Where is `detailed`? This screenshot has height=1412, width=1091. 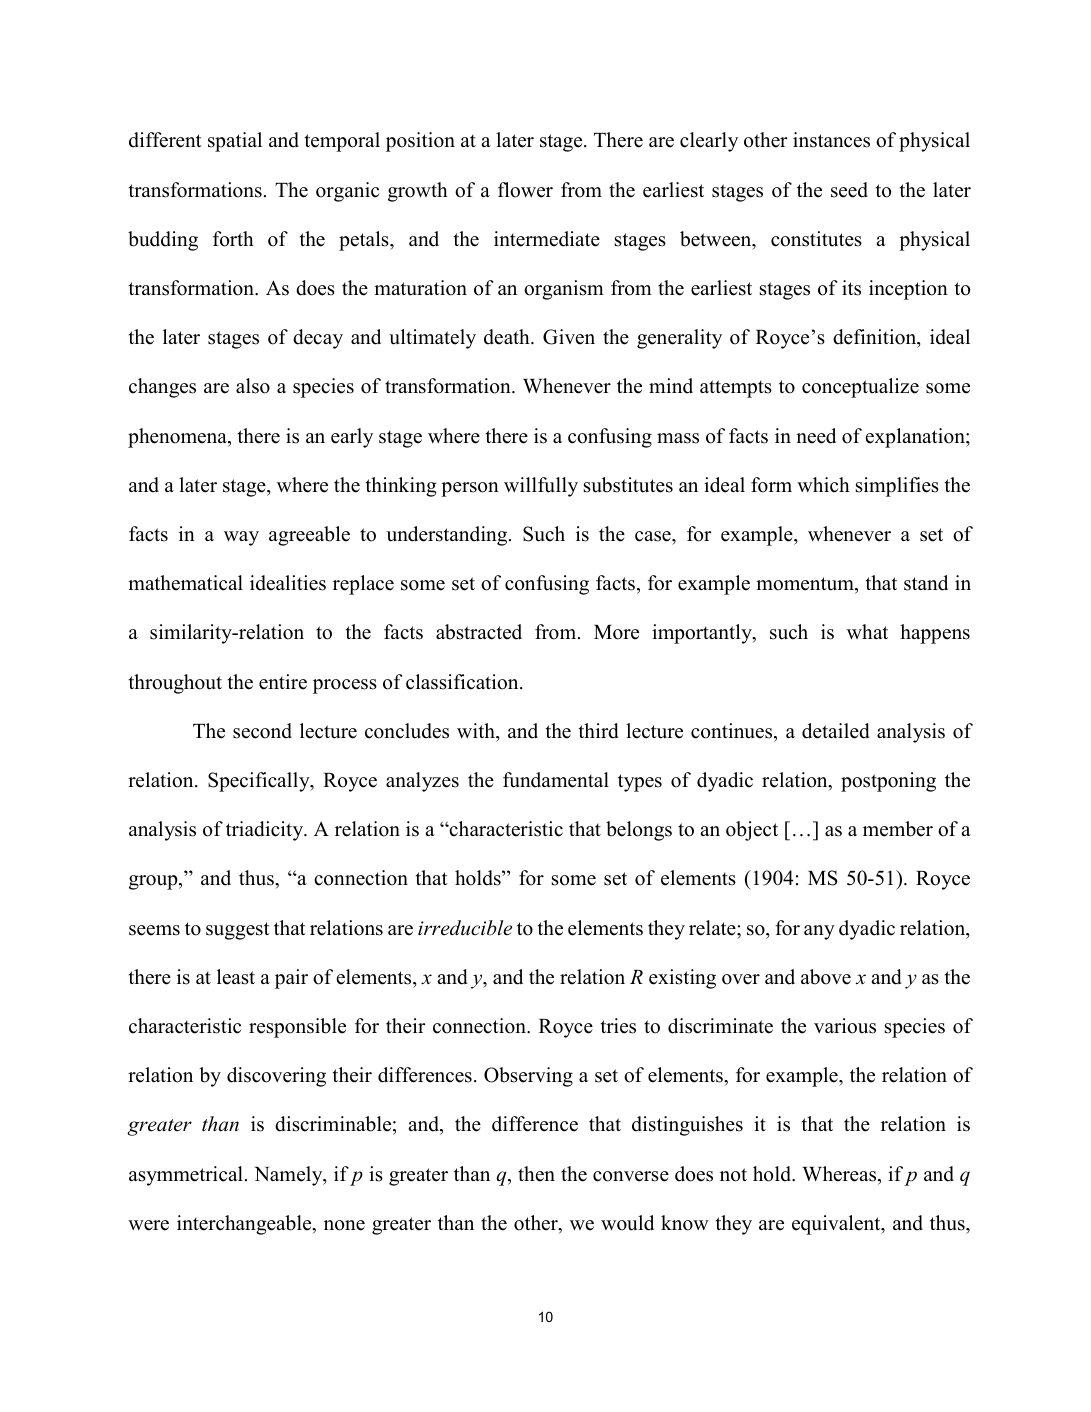
detailed is located at coordinates (836, 731).
